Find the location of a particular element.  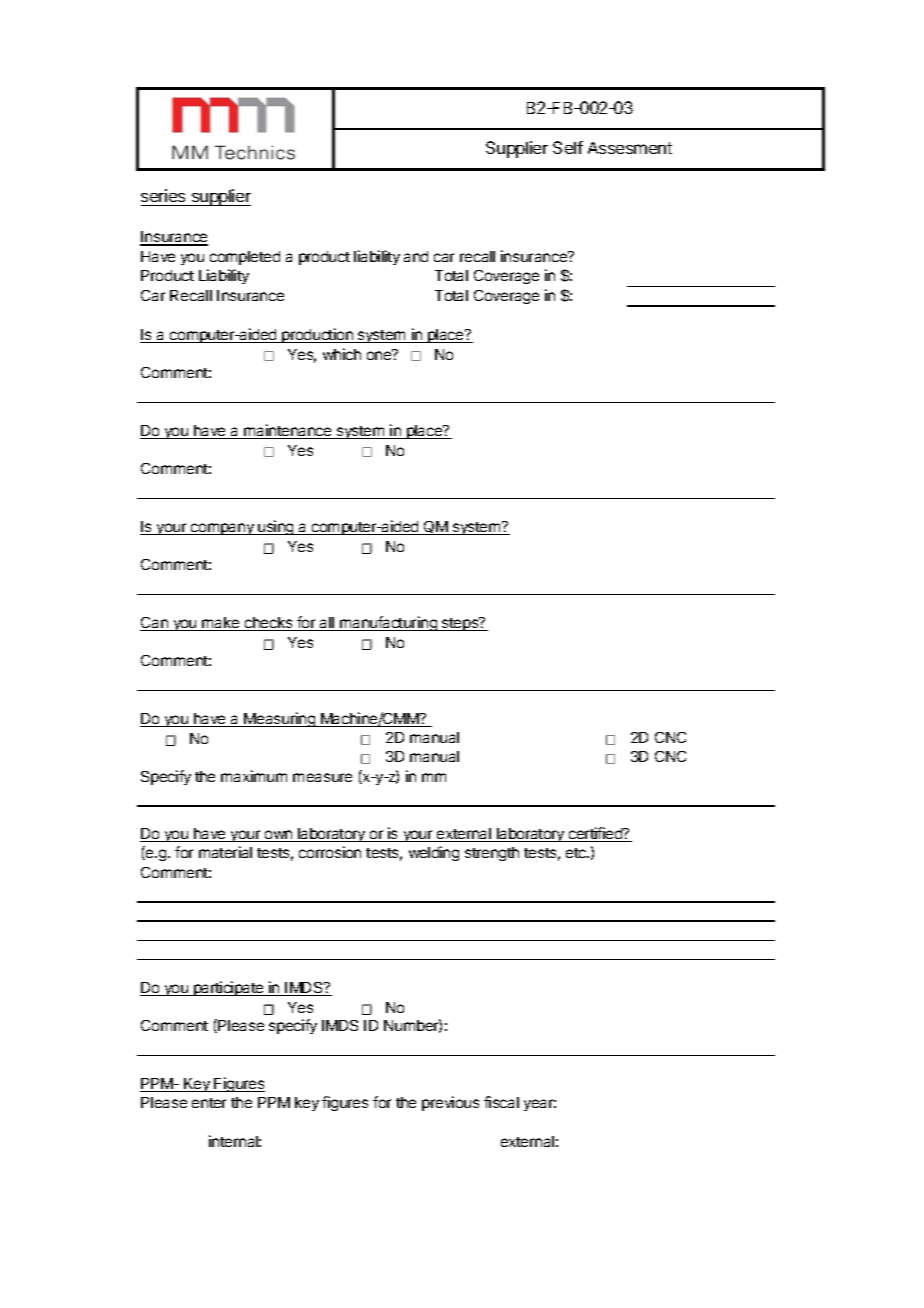

series is located at coordinates (163, 195).
